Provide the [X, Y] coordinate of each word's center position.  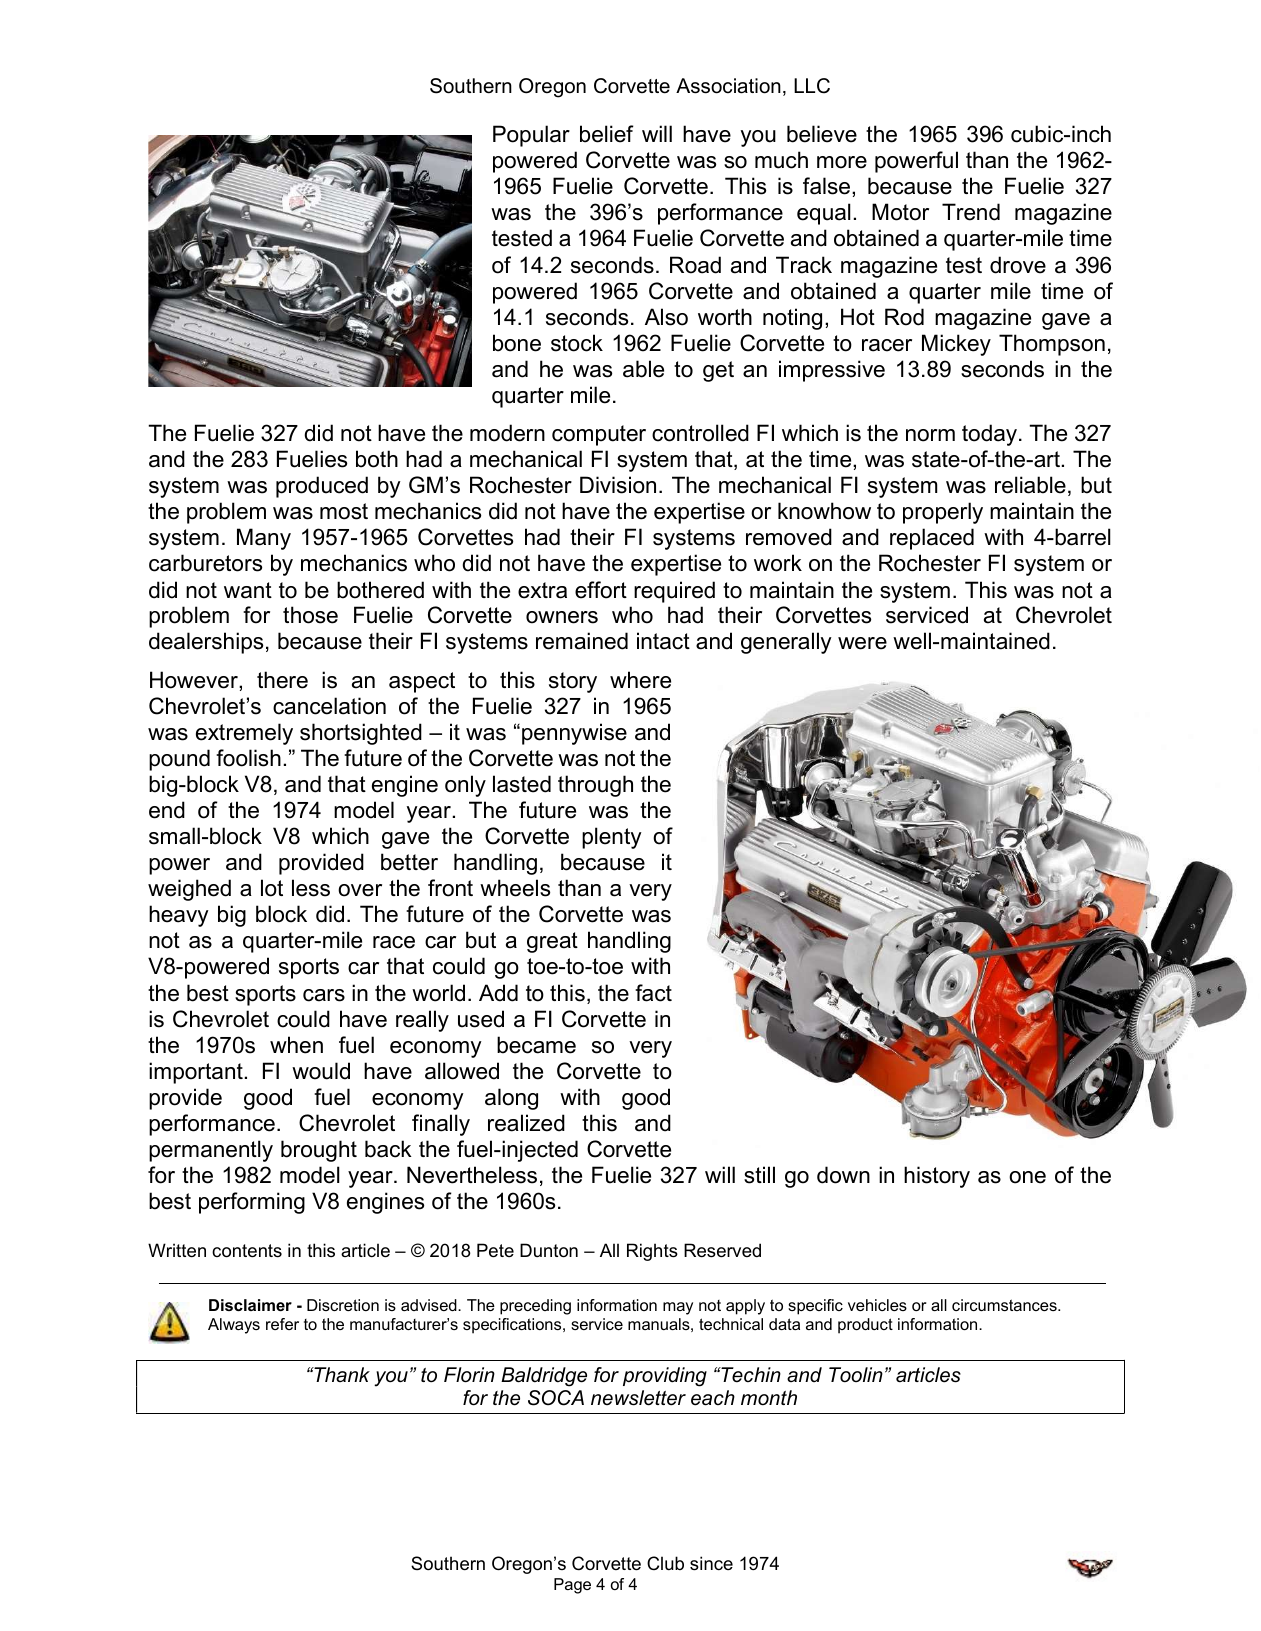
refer [282, 1324]
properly [943, 513]
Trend [971, 212]
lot [272, 888]
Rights [652, 1252]
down [843, 1175]
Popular [531, 136]
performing [252, 1203]
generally [786, 643]
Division [618, 485]
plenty [612, 838]
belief [607, 134]
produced [322, 487]
